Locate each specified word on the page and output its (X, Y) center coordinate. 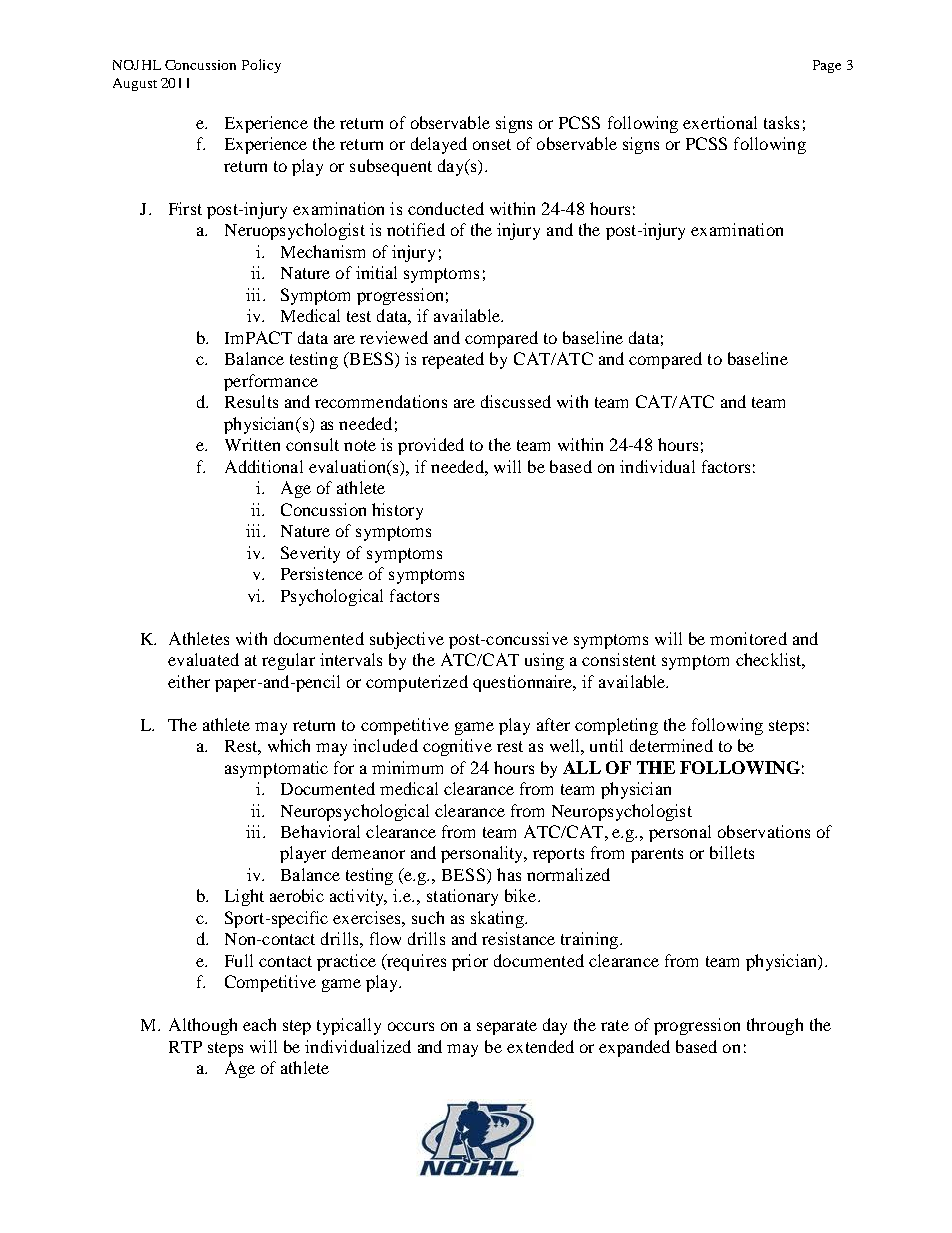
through (775, 1026)
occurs (411, 1026)
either (189, 681)
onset (492, 144)
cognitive (457, 747)
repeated (453, 360)
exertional (720, 122)
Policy (261, 66)
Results (251, 401)
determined (671, 745)
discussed (516, 401)
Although (203, 1026)
